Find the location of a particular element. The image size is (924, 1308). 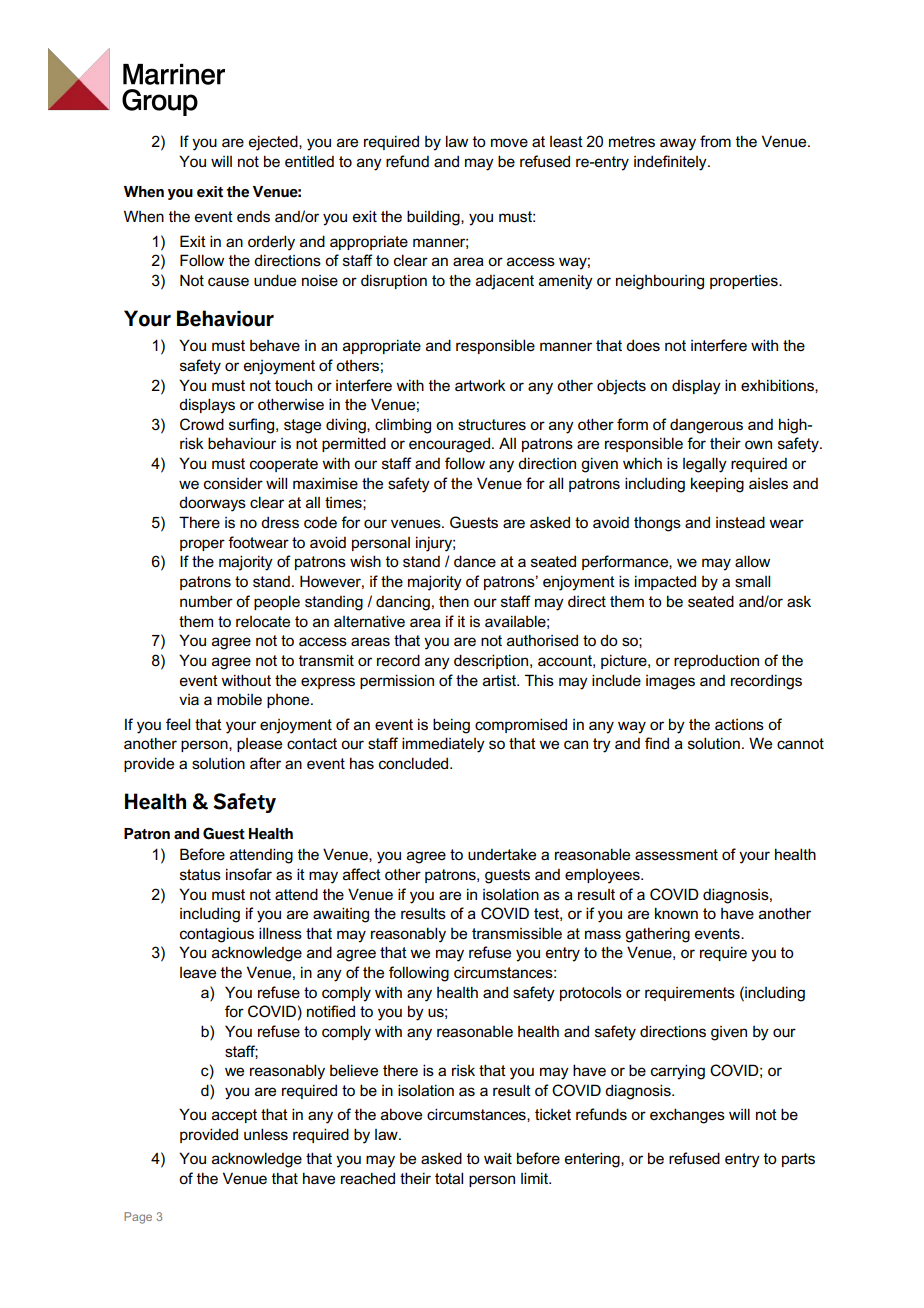

unless is located at coordinates (266, 1134).
